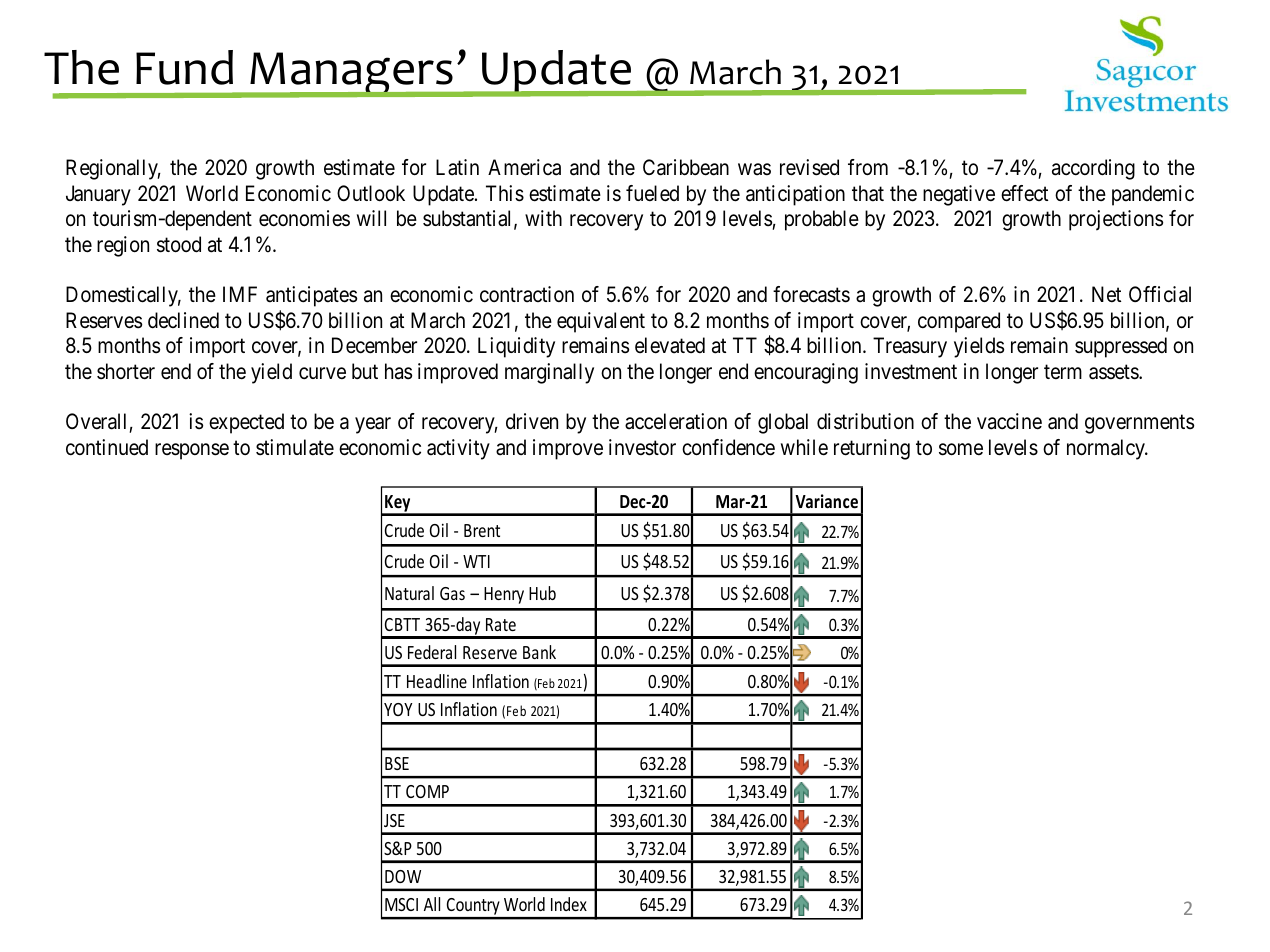 Image resolution: width=1270 pixels, height=952 pixels. I want to click on Rate, so click(501, 624).
